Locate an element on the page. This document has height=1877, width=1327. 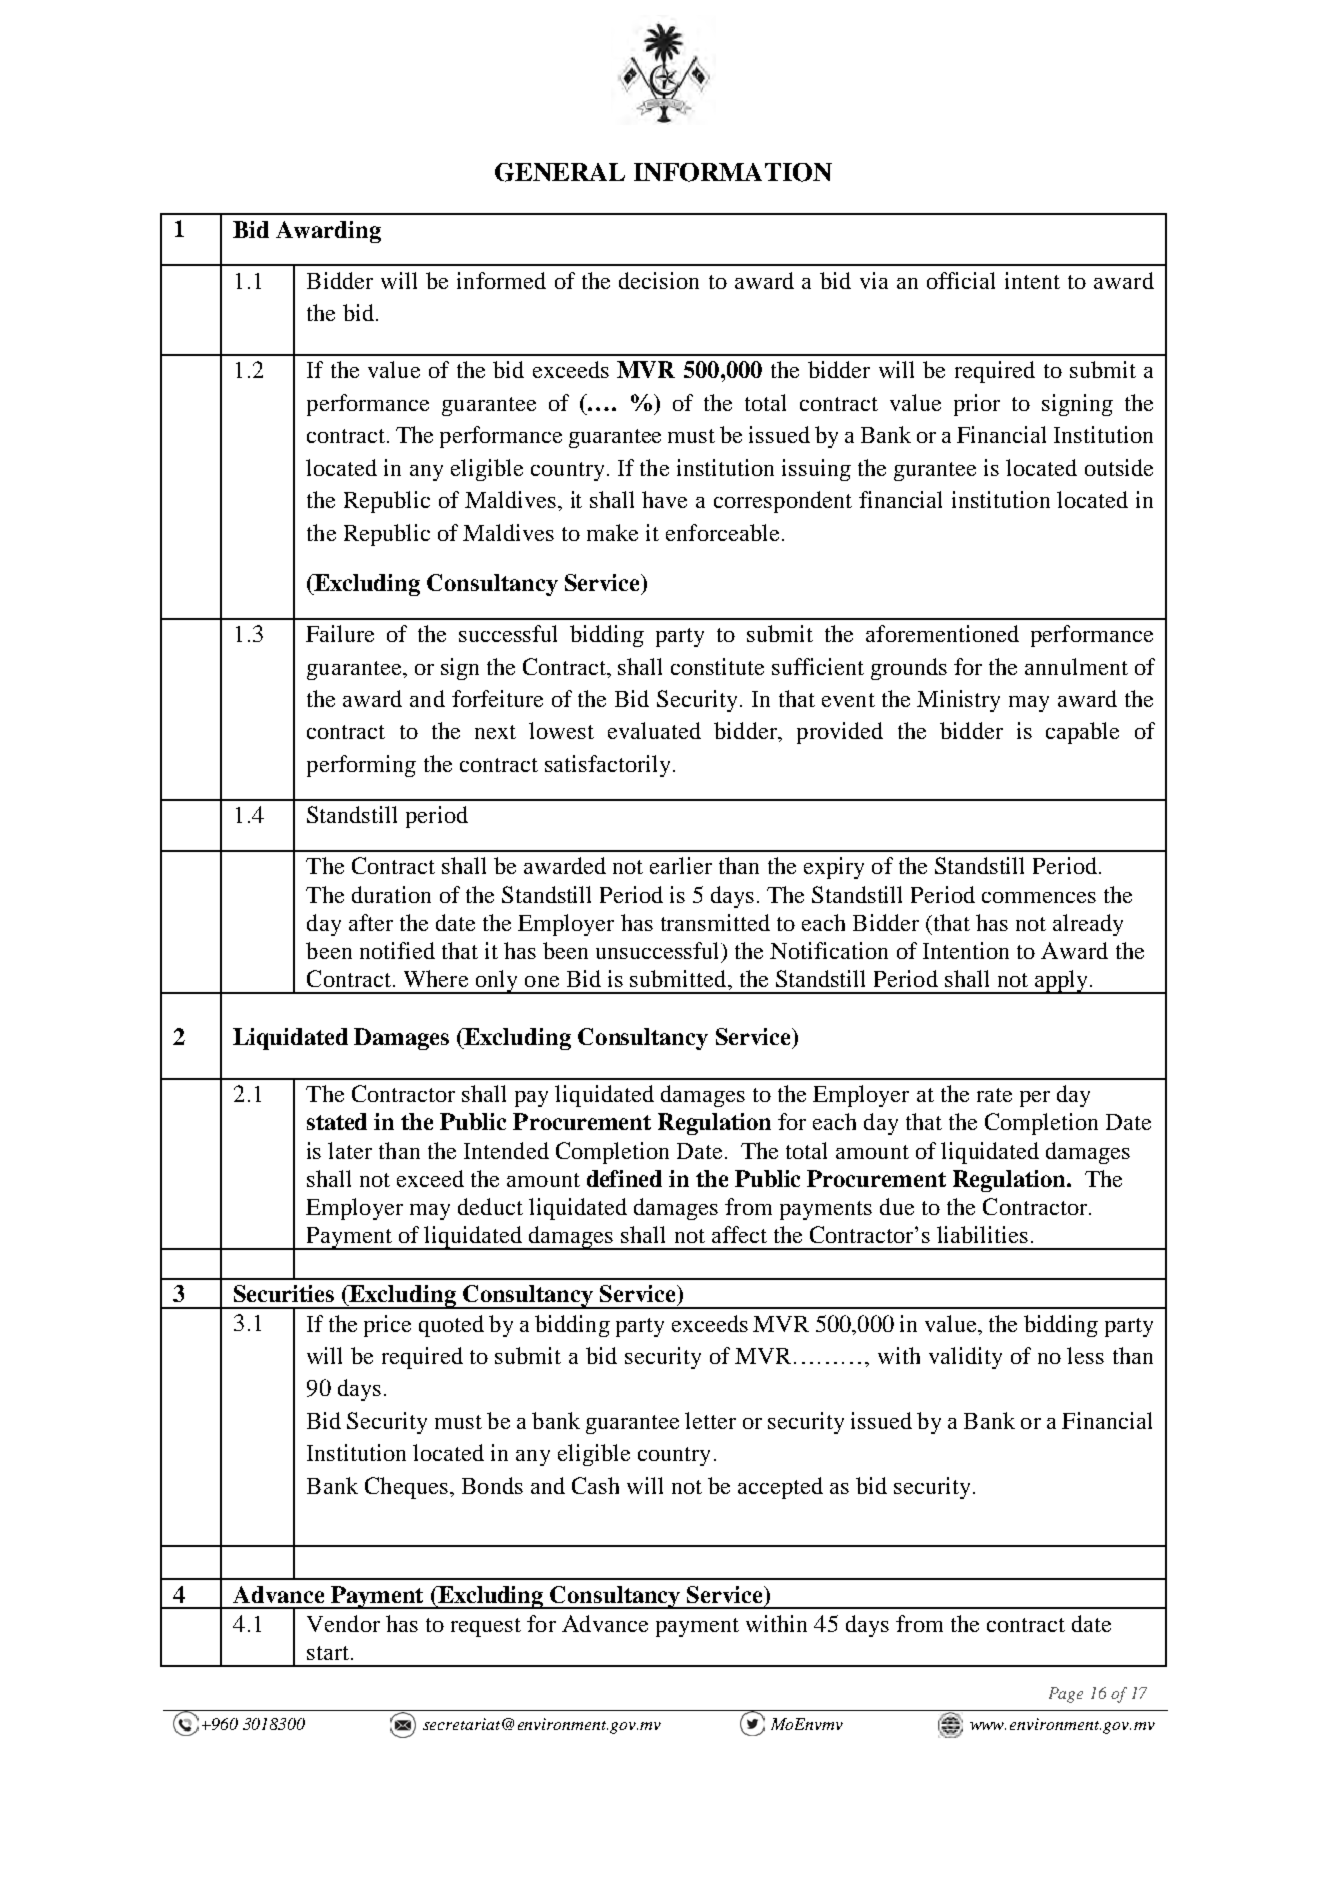
after is located at coordinates (371, 922).
